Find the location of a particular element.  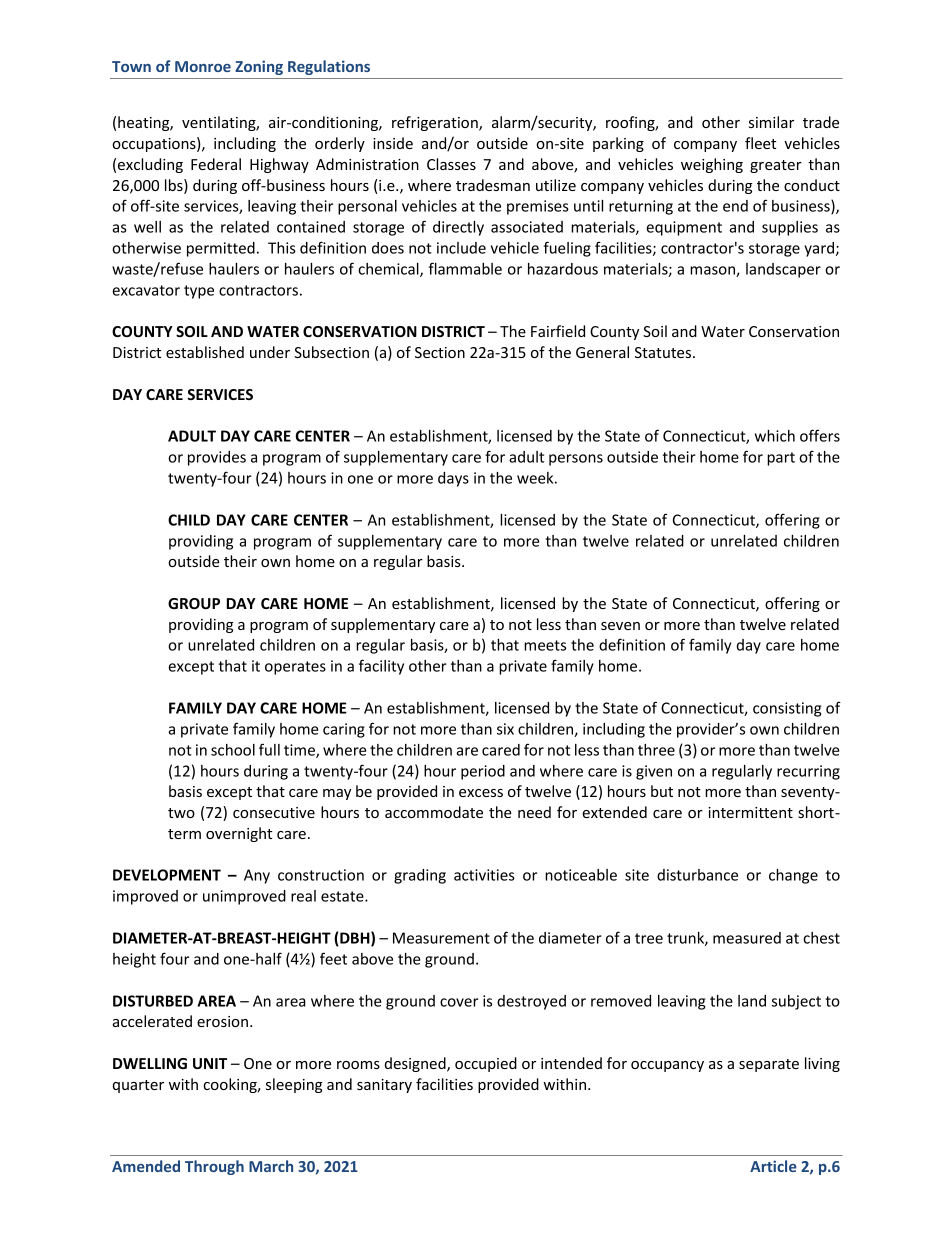

school is located at coordinates (233, 750).
